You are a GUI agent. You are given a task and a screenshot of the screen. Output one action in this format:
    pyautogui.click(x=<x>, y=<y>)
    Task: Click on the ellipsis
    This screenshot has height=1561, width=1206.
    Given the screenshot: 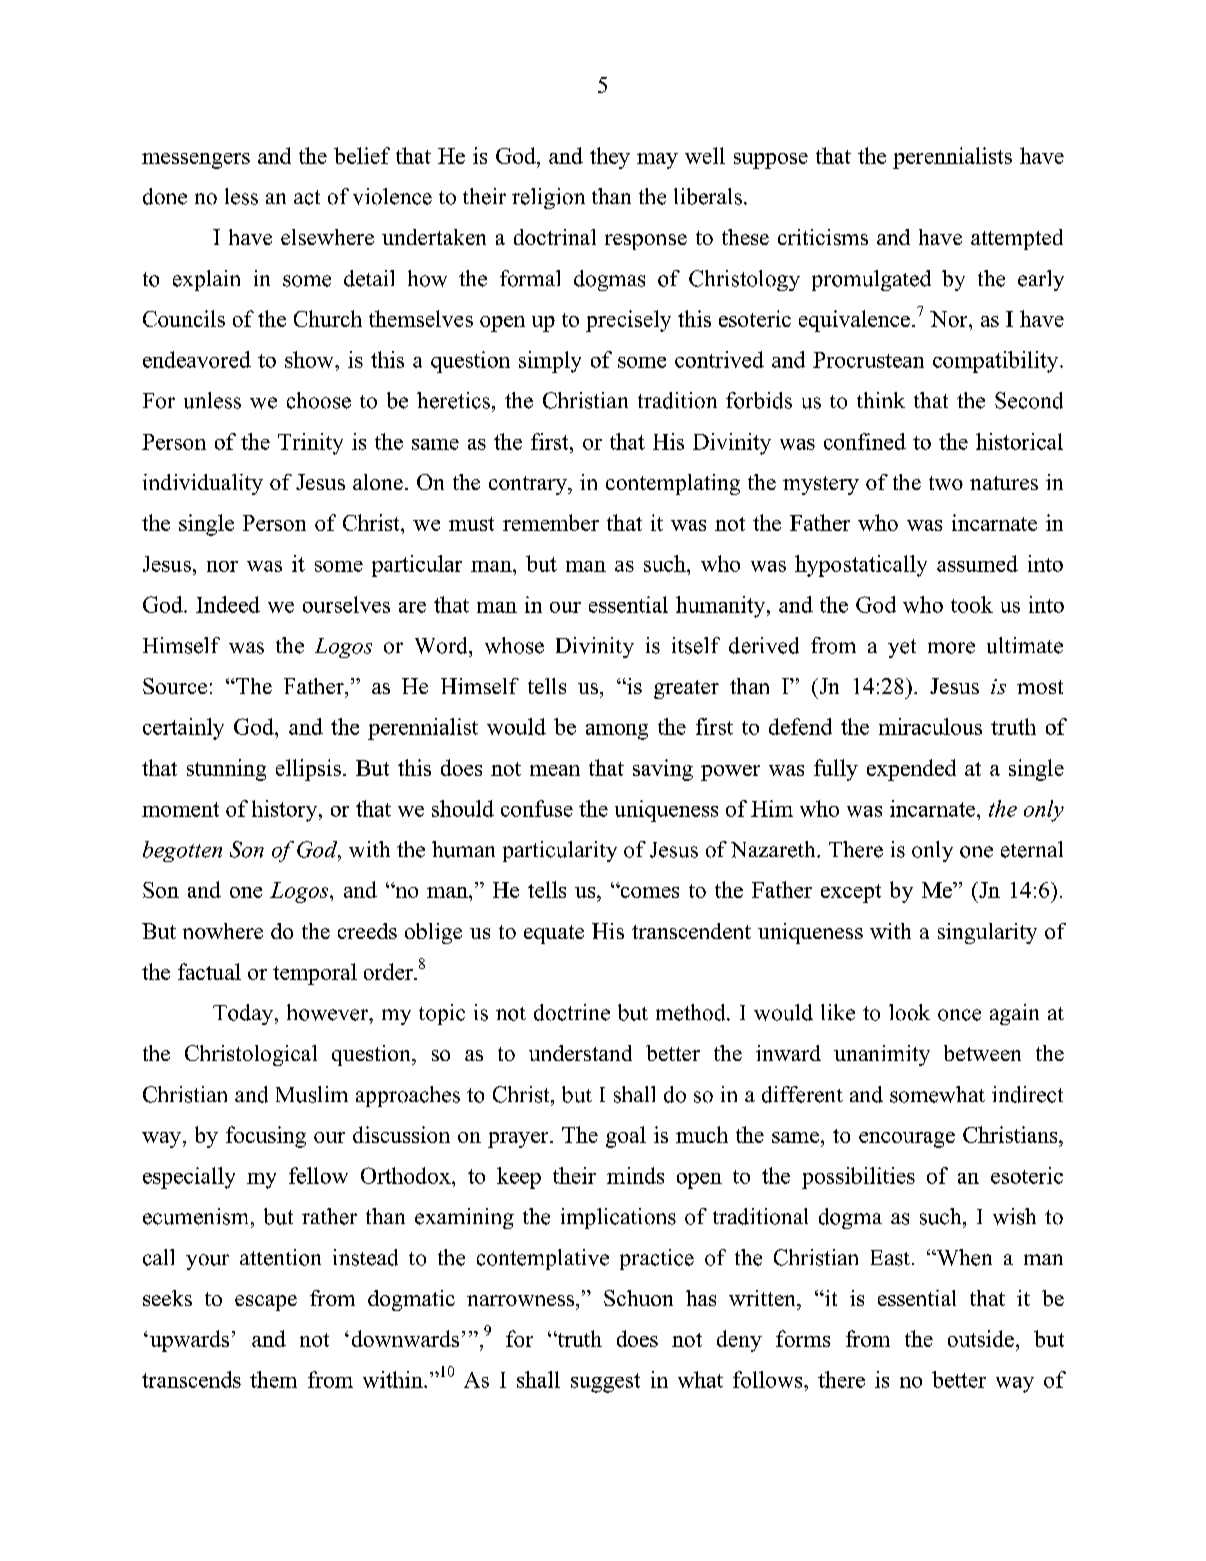 What is the action you would take?
    pyautogui.click(x=308, y=770)
